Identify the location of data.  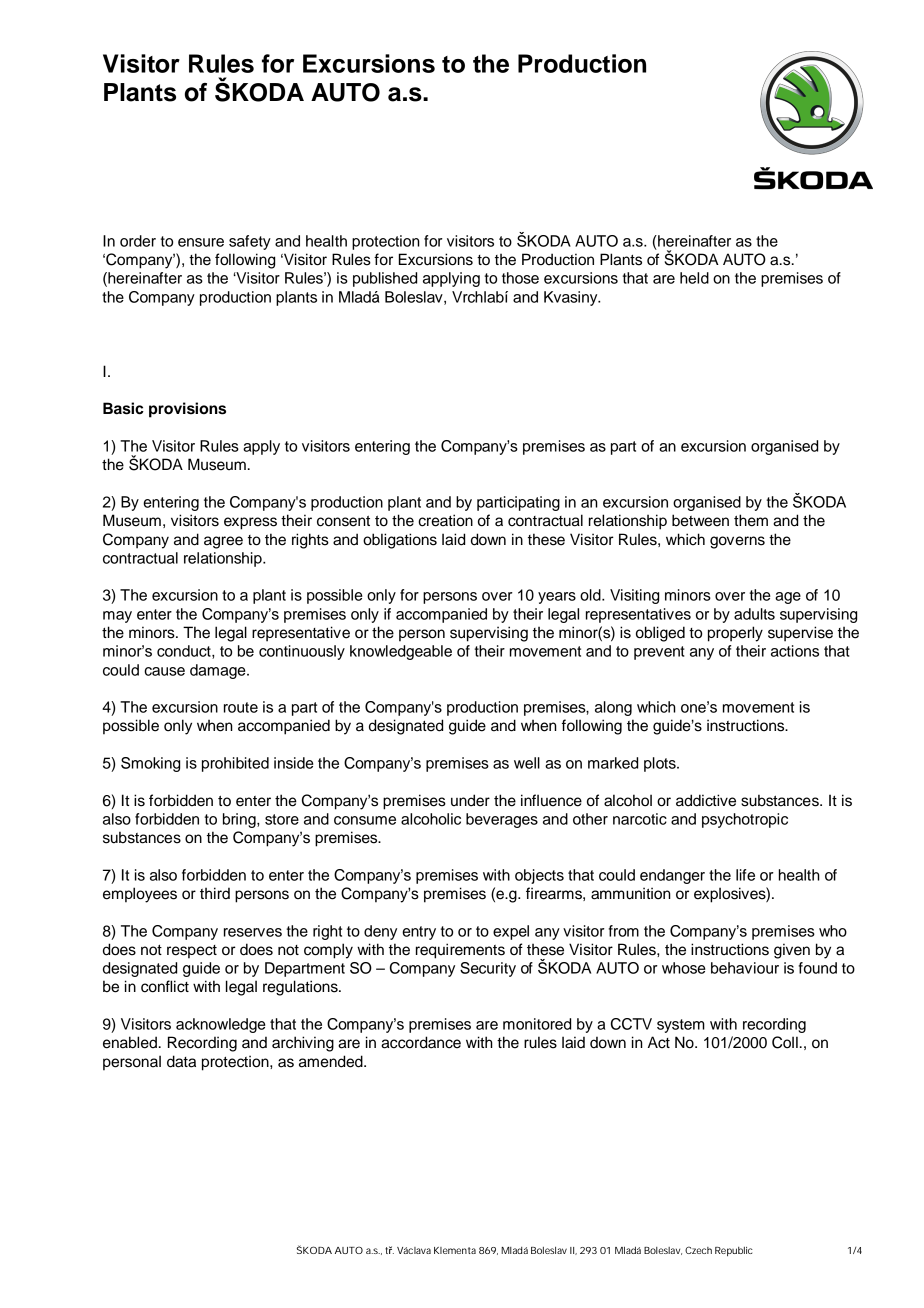
(181, 1061).
